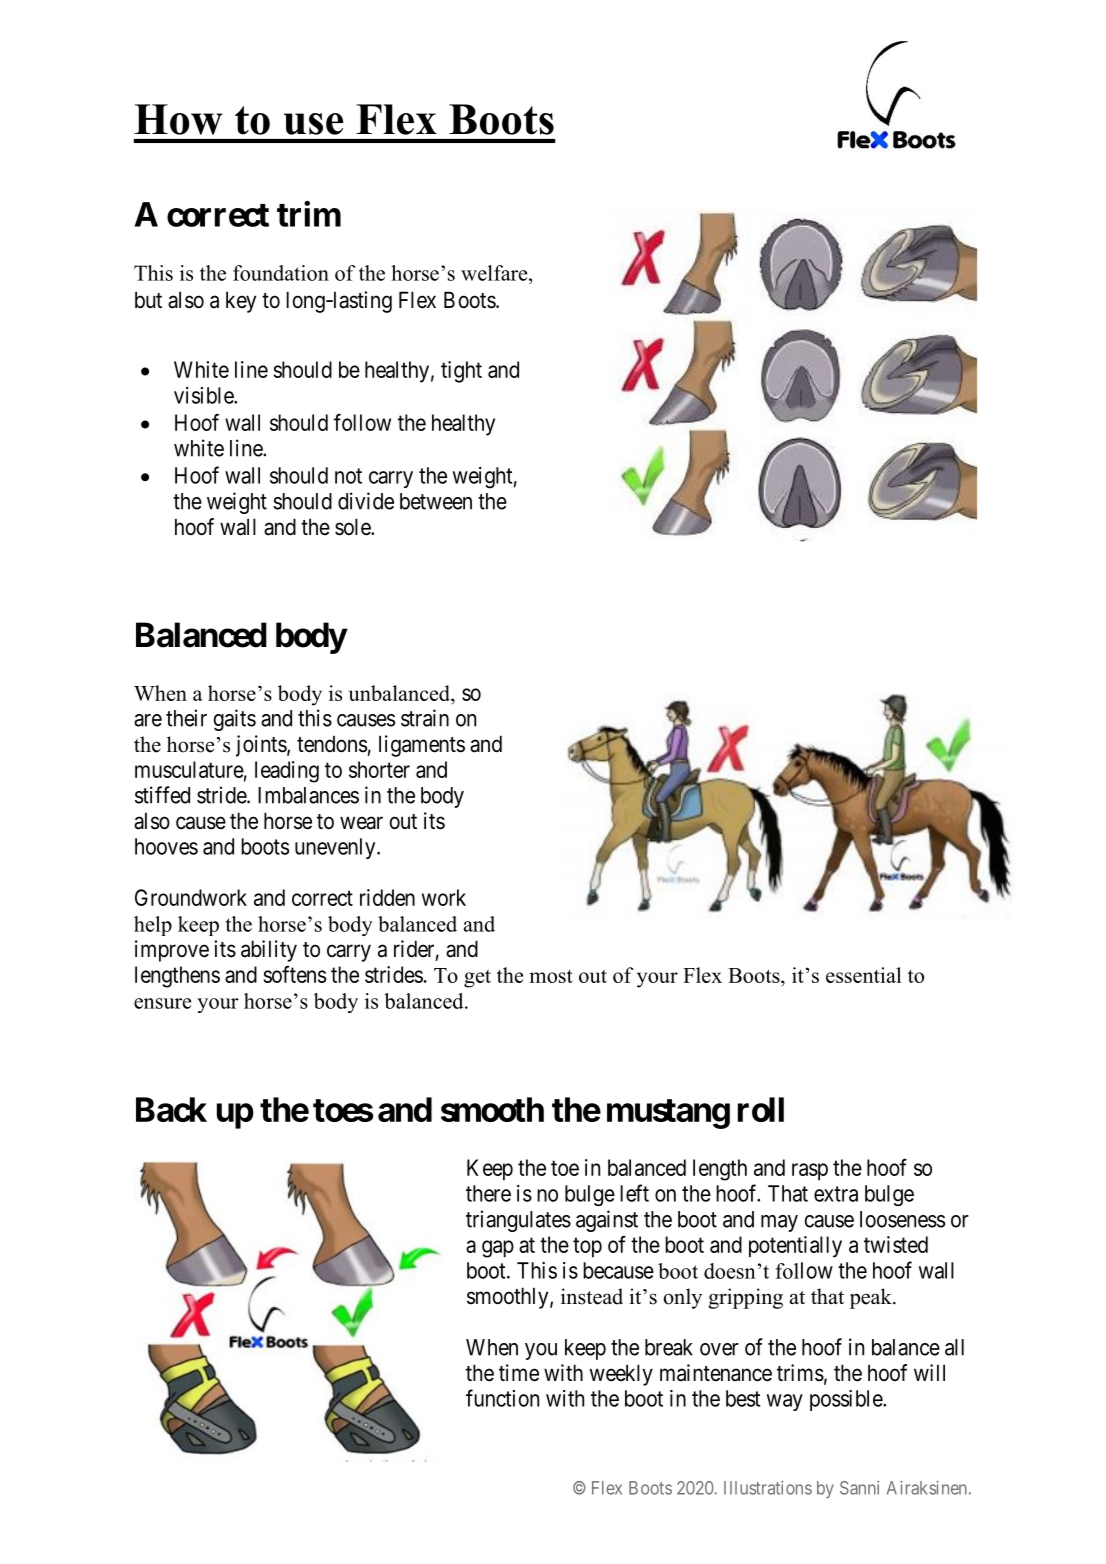 Image resolution: width=1106 pixels, height=1564 pixels. I want to click on How, so click(178, 119).
